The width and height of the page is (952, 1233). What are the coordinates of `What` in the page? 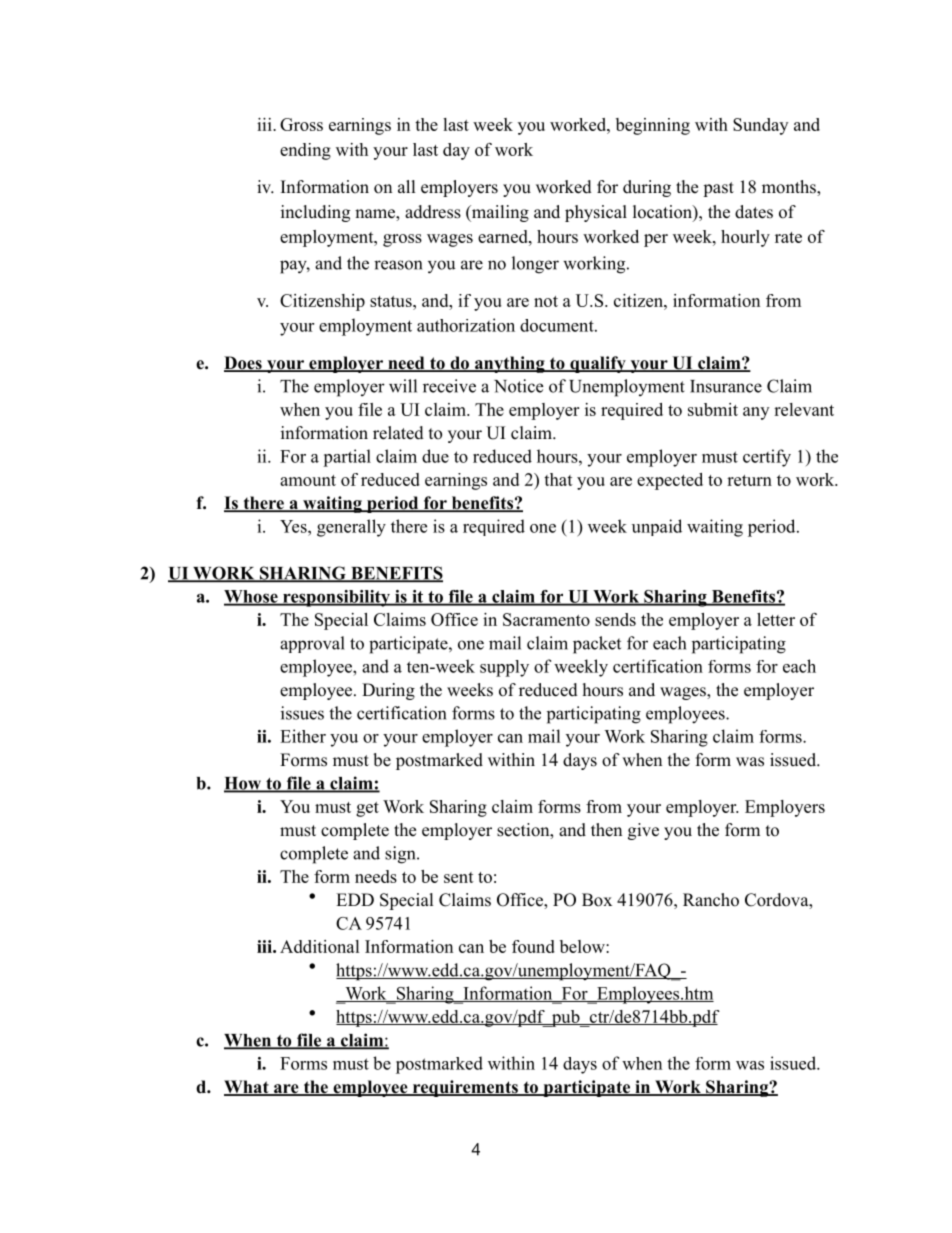 It's located at (247, 1088).
